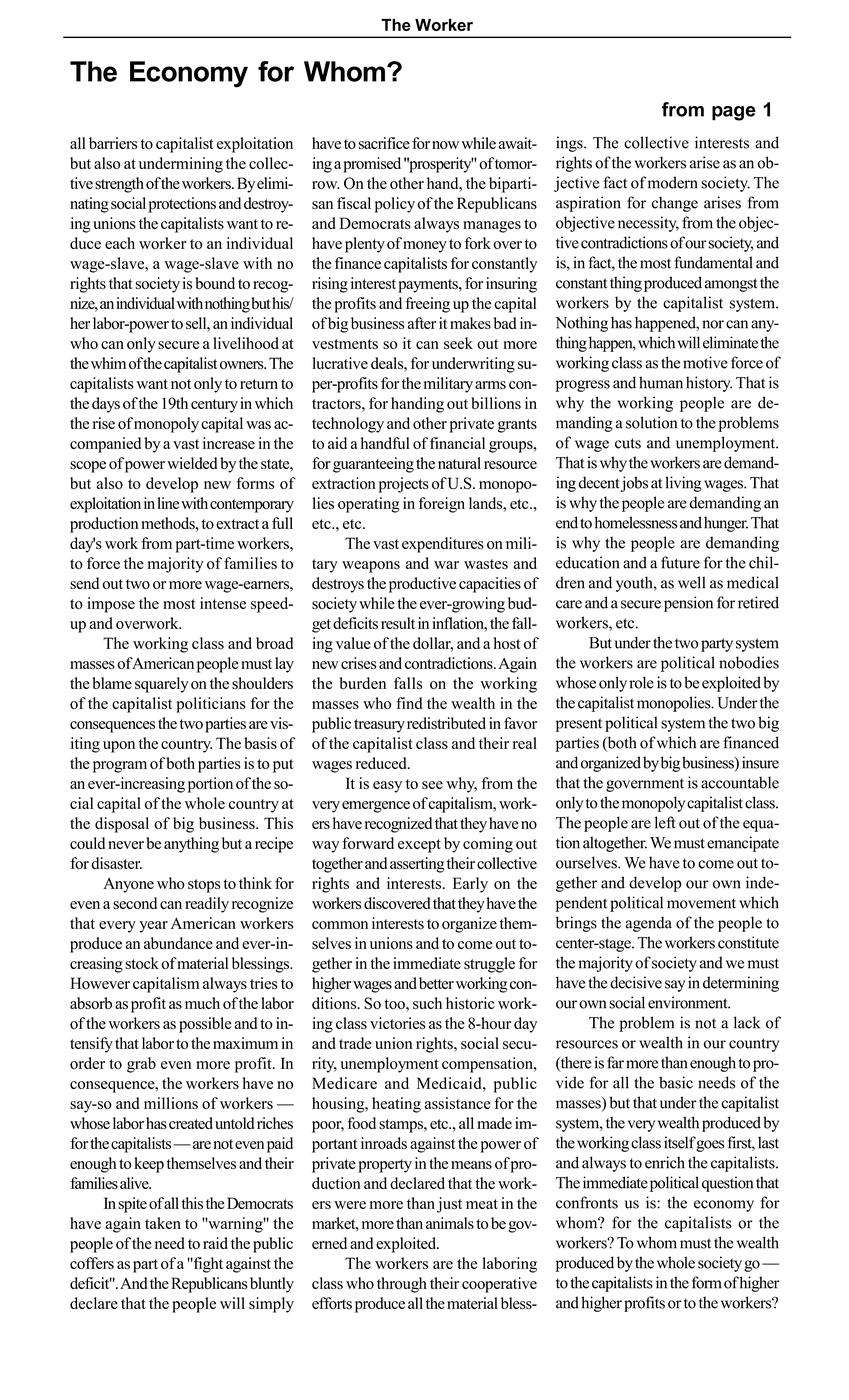 The image size is (849, 1400). What do you see at coordinates (442, 505) in the document?
I see `foreign` at bounding box center [442, 505].
